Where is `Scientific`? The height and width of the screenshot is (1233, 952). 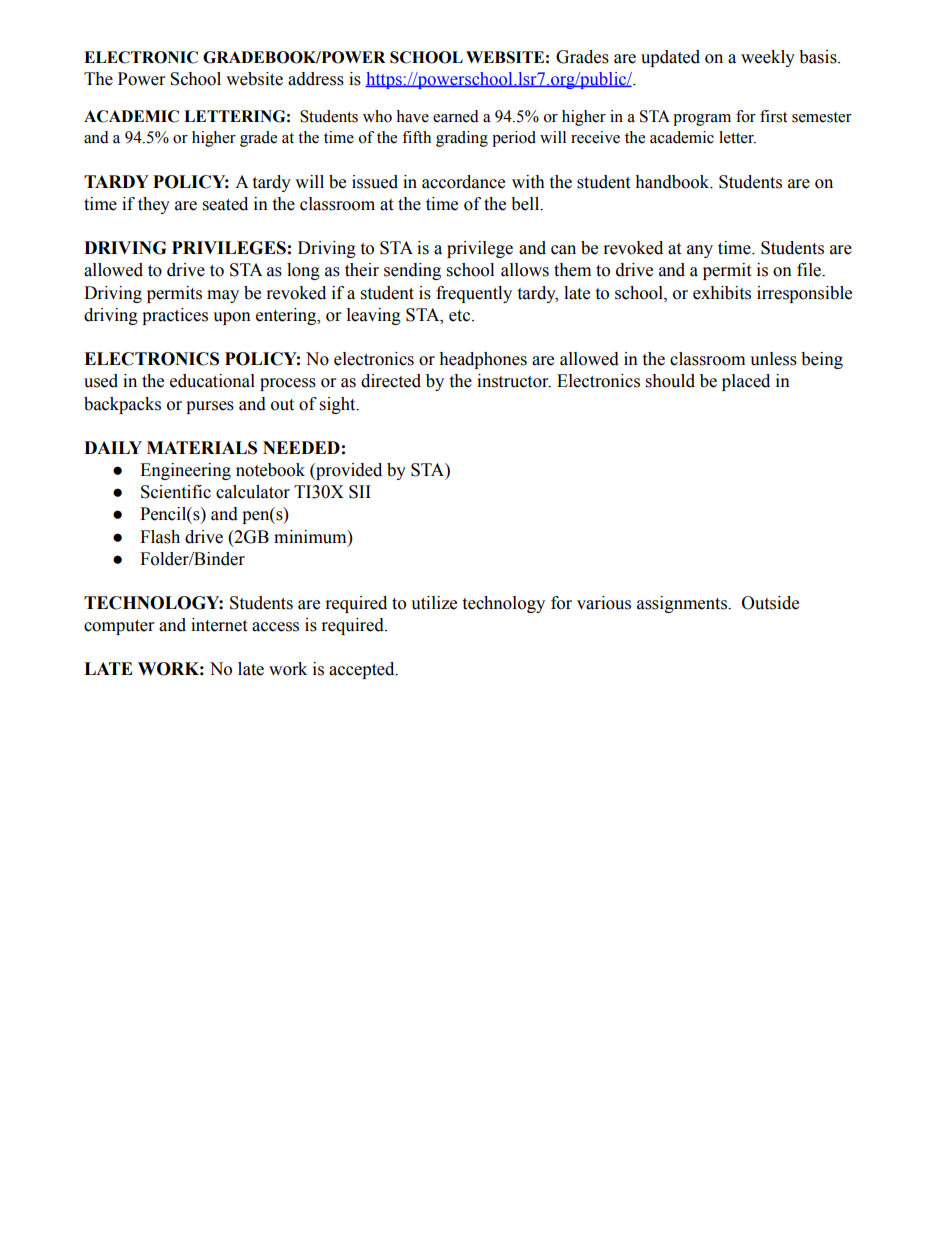
Scientific is located at coordinates (176, 492).
